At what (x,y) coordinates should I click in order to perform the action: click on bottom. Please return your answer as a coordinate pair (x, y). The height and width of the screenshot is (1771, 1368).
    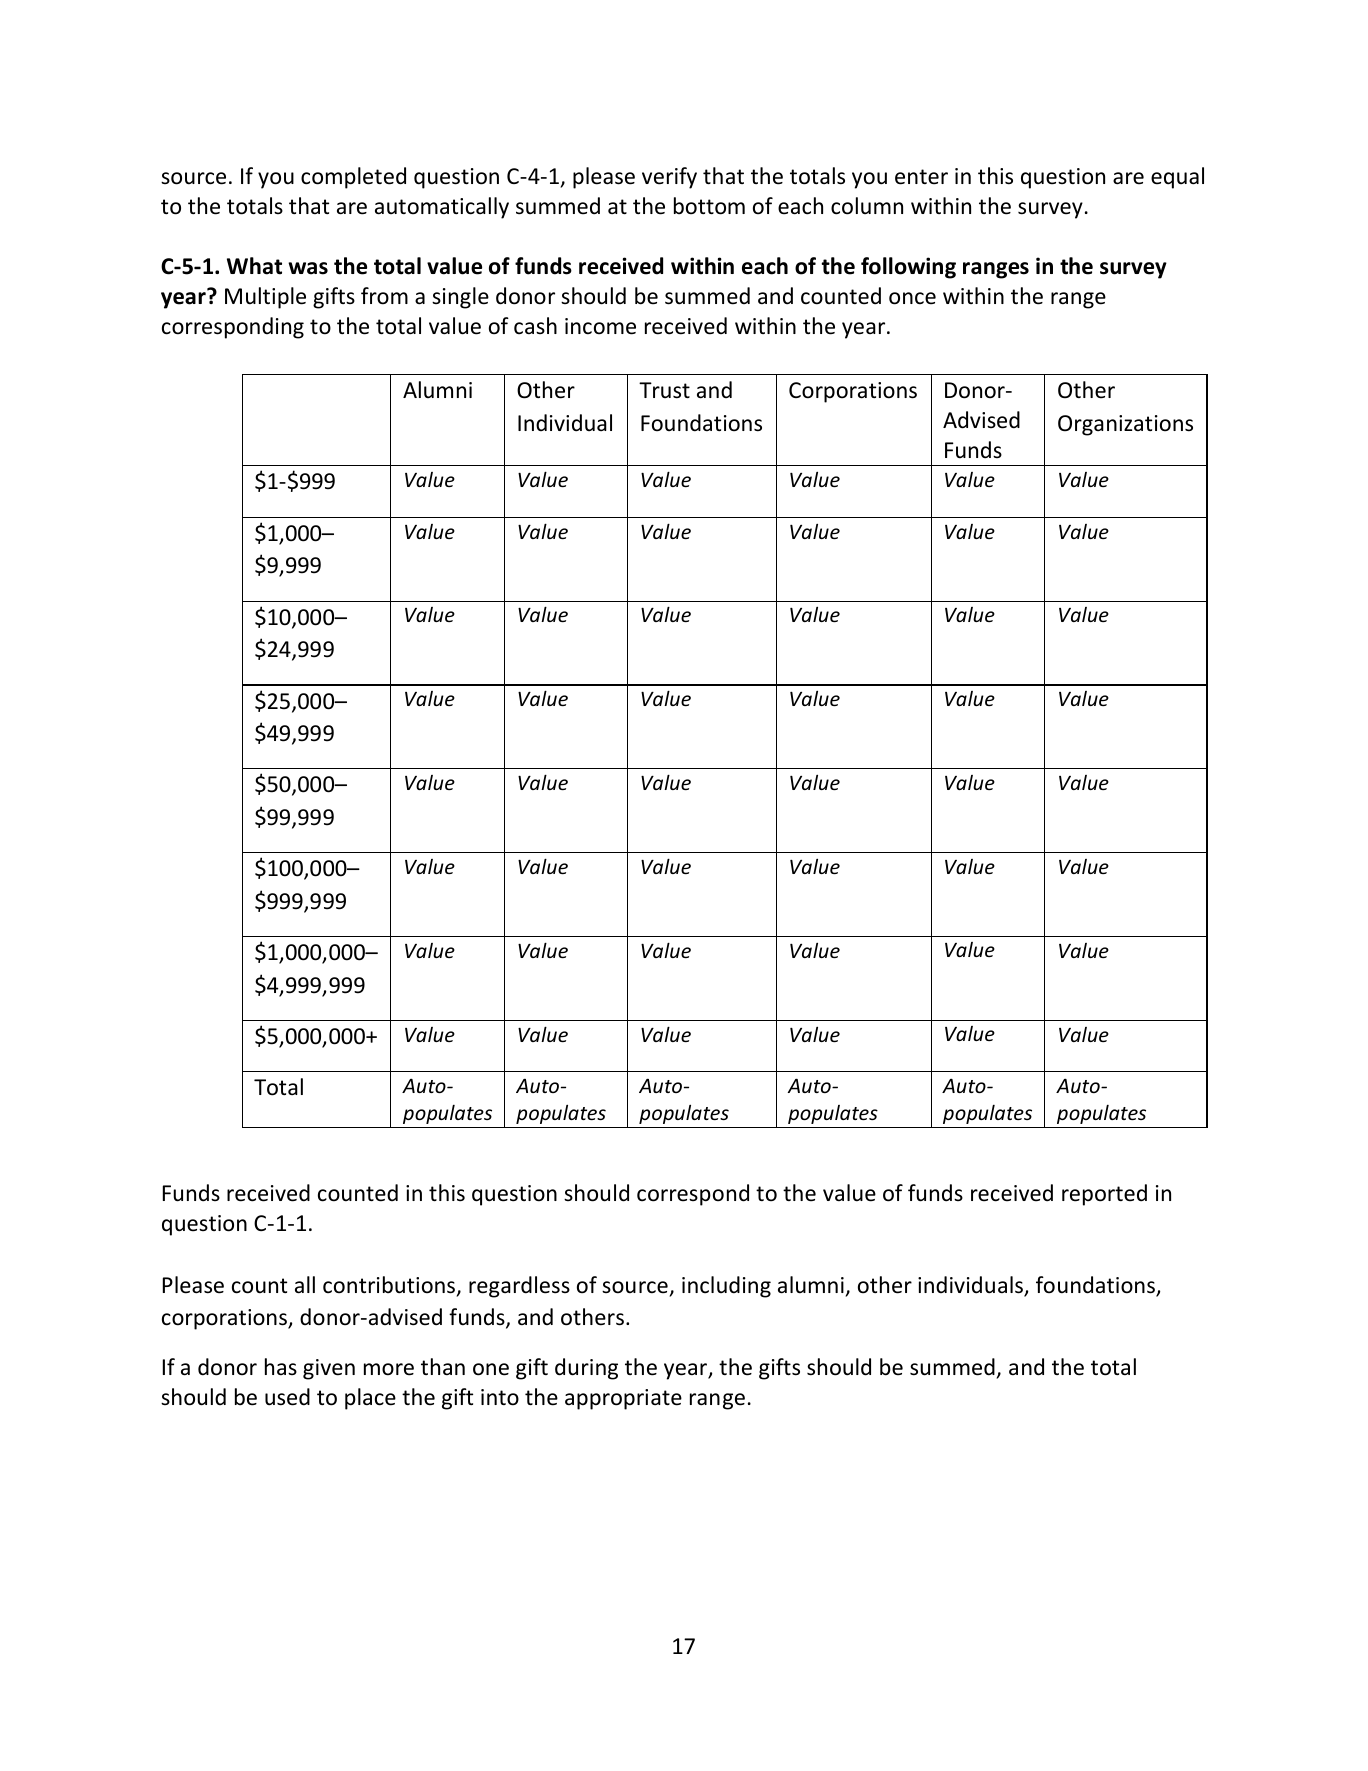
    Looking at the image, I should click on (709, 206).
